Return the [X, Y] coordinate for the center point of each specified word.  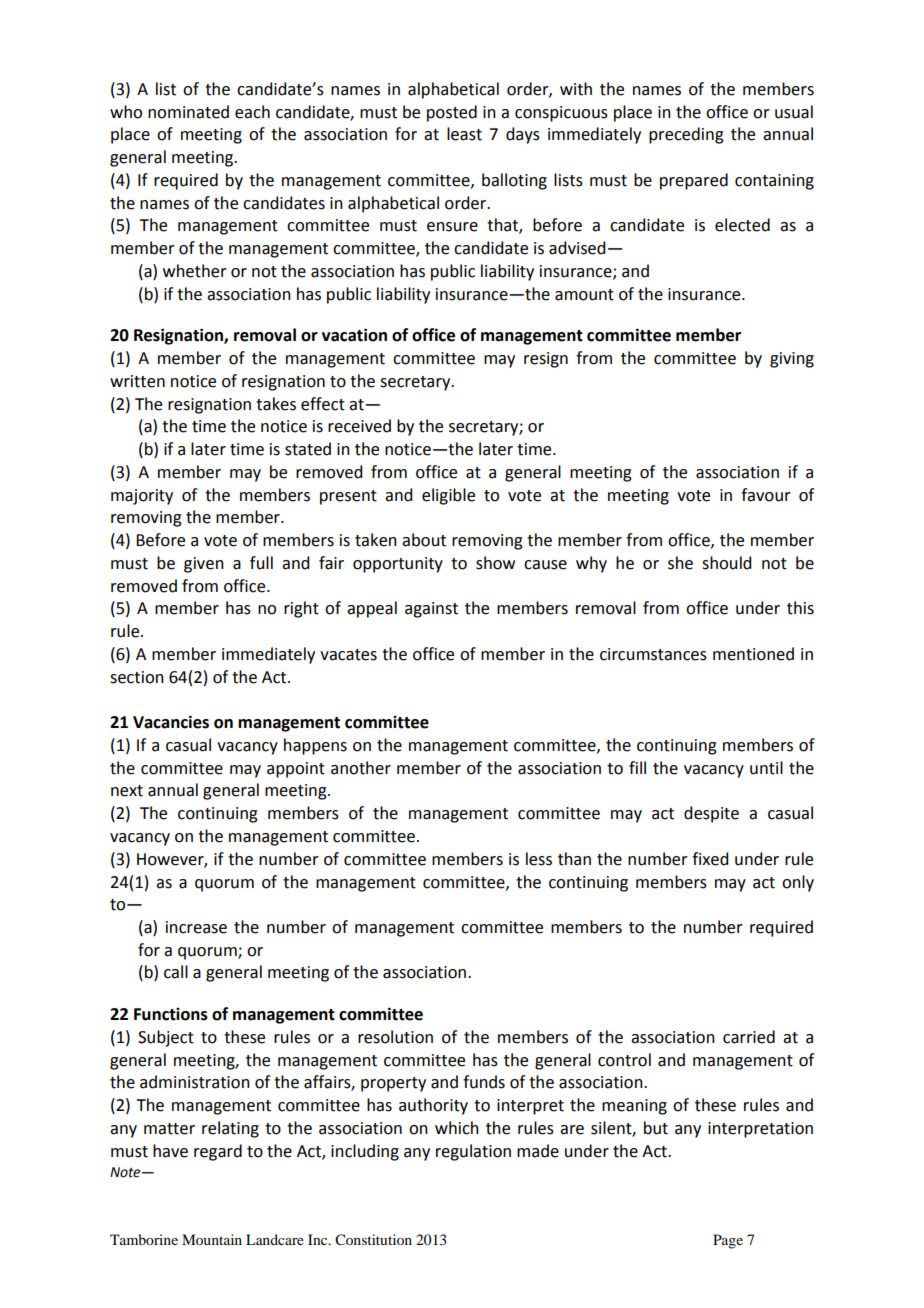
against [431, 610]
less [539, 859]
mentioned [753, 654]
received [359, 426]
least [464, 134]
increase [196, 927]
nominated [188, 112]
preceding [686, 135]
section [137, 677]
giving [792, 360]
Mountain [212, 1239]
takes [276, 404]
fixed [710, 859]
